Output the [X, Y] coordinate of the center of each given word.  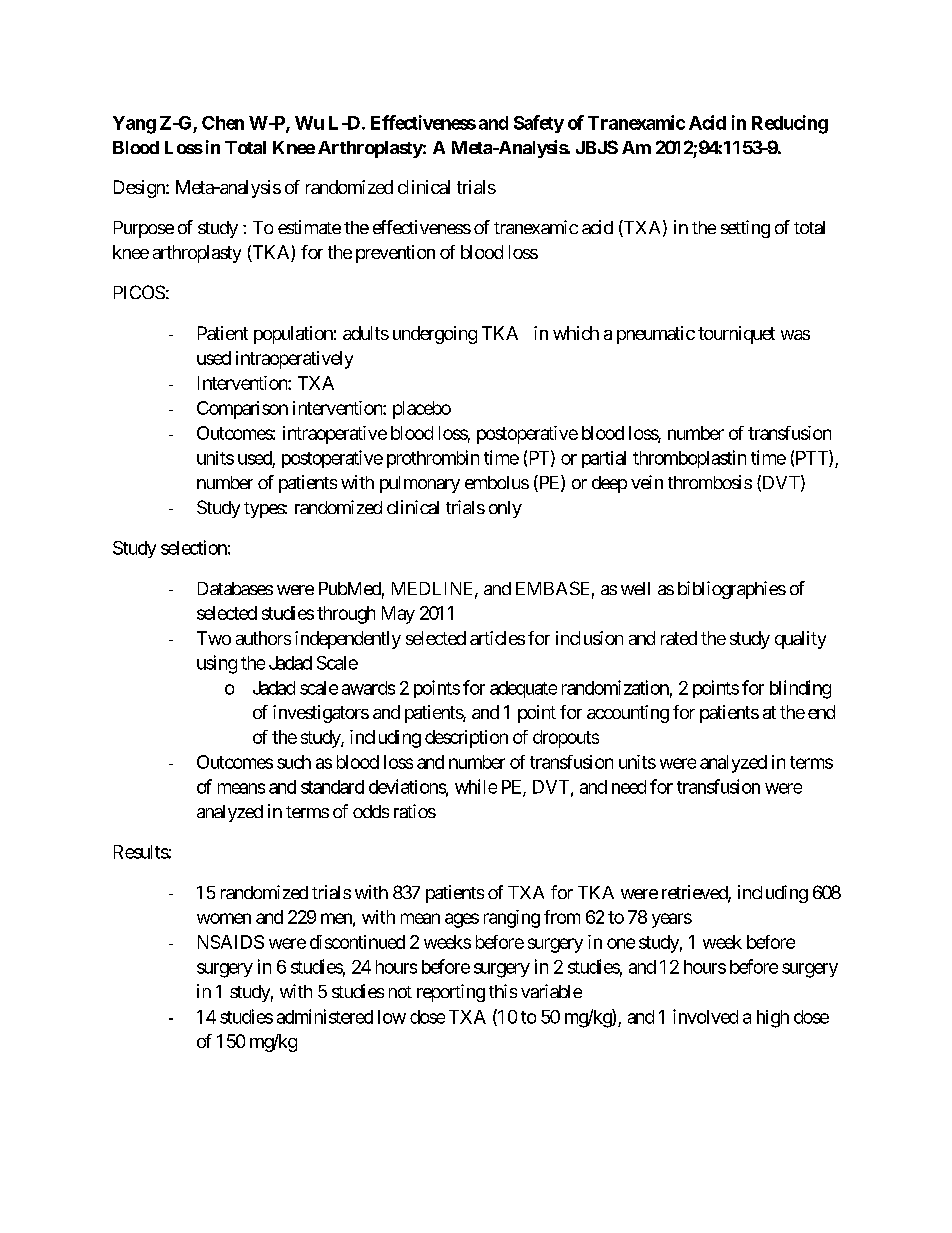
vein [647, 482]
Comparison [242, 410]
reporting [451, 993]
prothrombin [433, 459]
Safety [539, 124]
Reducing [790, 124]
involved [705, 1016]
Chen [223, 123]
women [224, 918]
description [466, 739]
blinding [800, 689]
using [217, 664]
